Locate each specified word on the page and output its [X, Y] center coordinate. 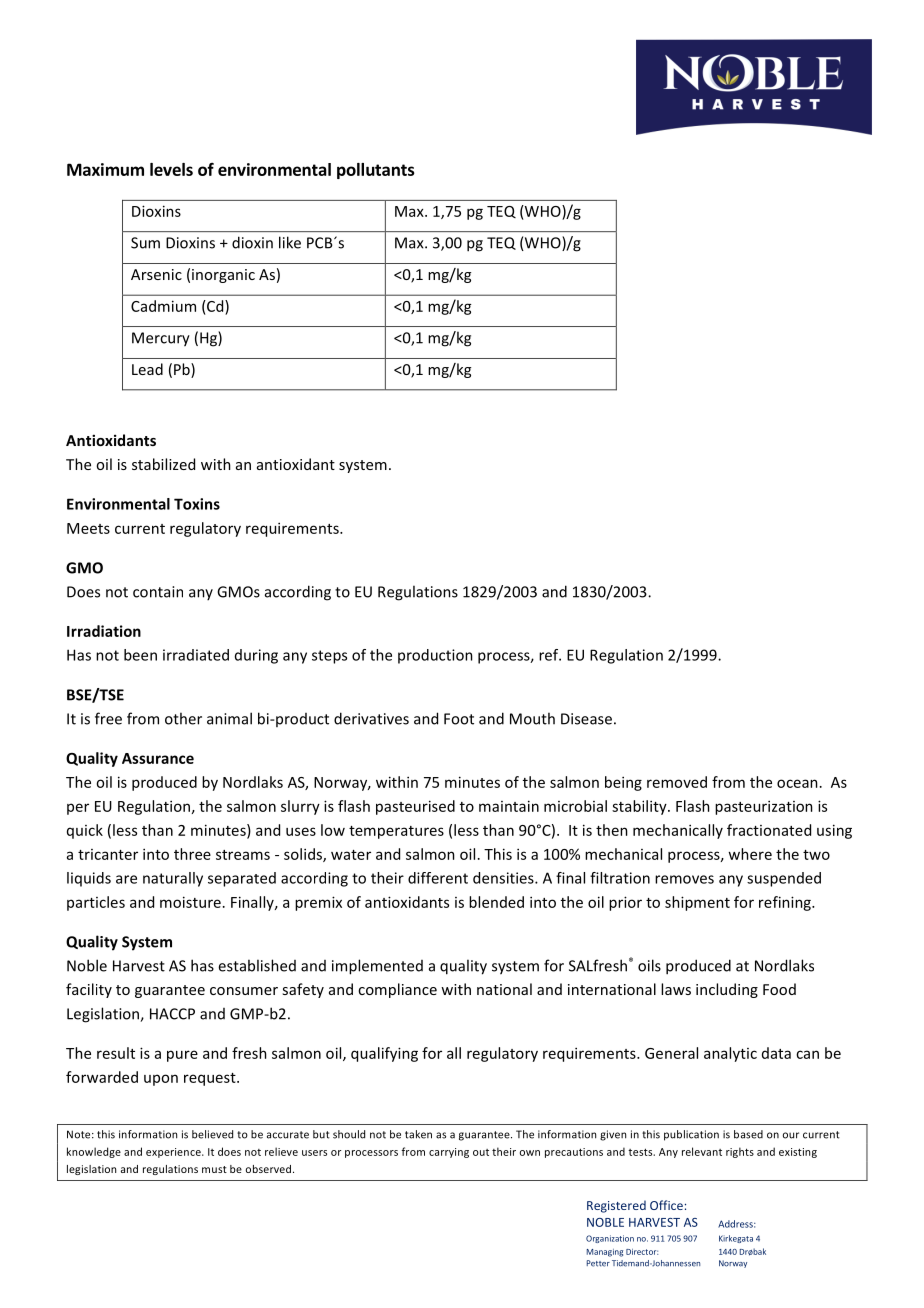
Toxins [197, 504]
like [290, 242]
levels [171, 169]
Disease [586, 719]
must [214, 1169]
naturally [173, 879]
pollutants [376, 171]
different [438, 878]
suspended [784, 879]
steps [329, 657]
